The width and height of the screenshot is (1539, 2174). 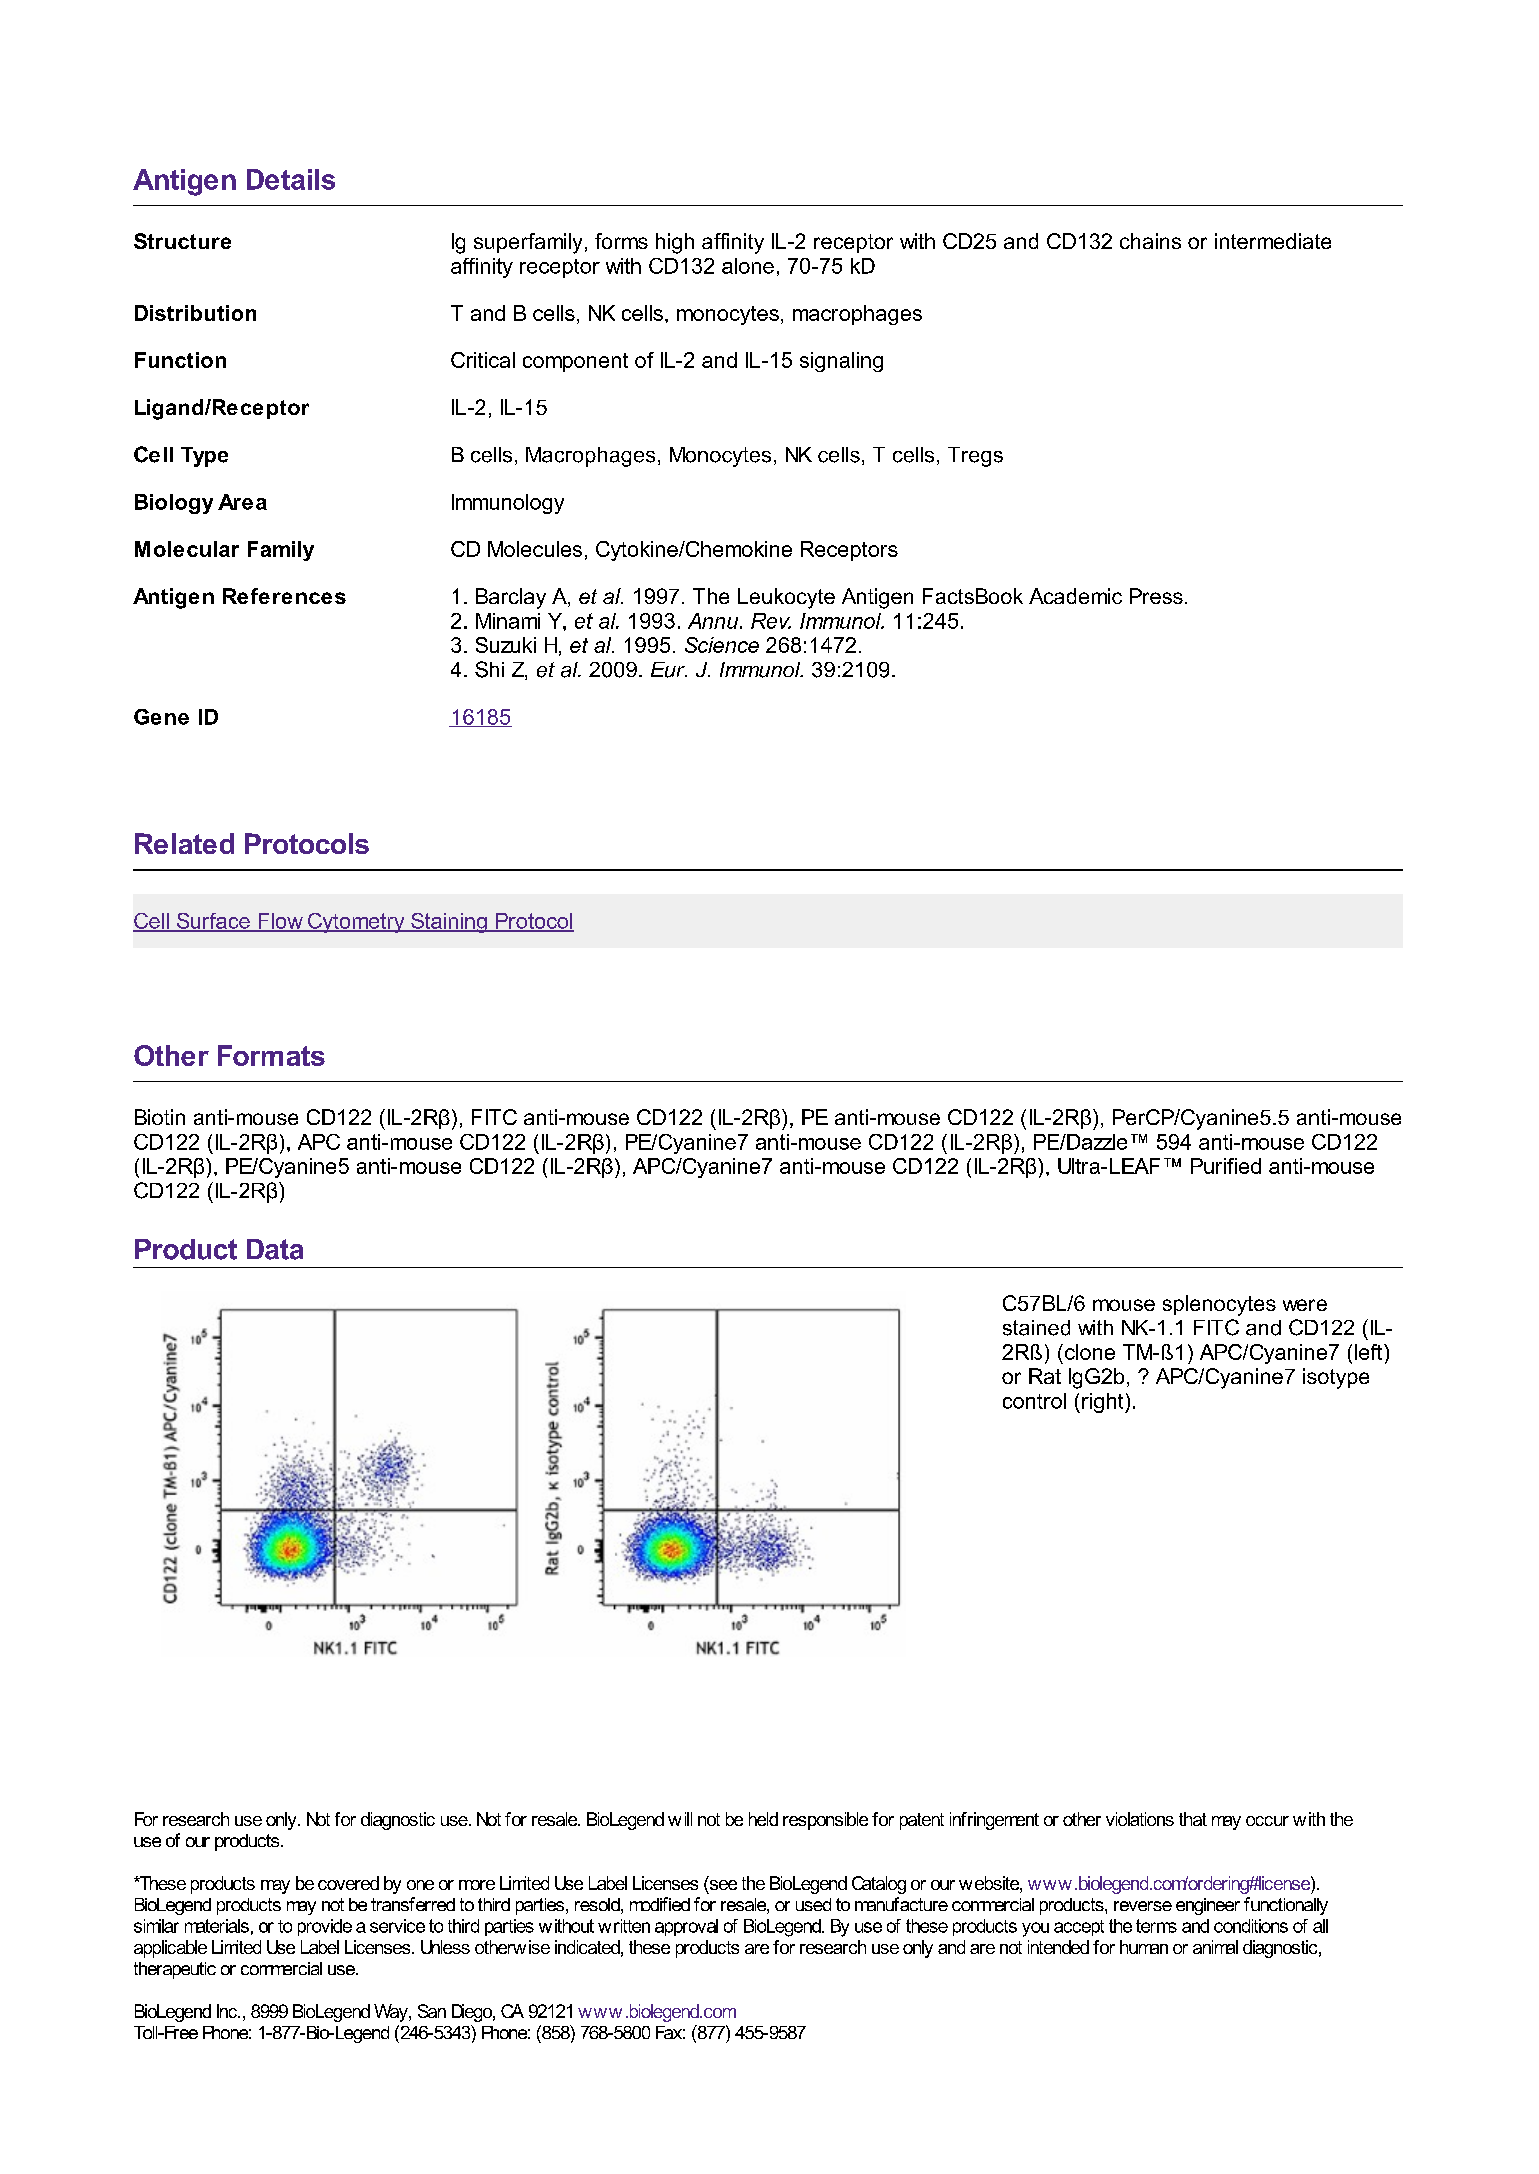 I want to click on control, so click(x=1034, y=1401).
